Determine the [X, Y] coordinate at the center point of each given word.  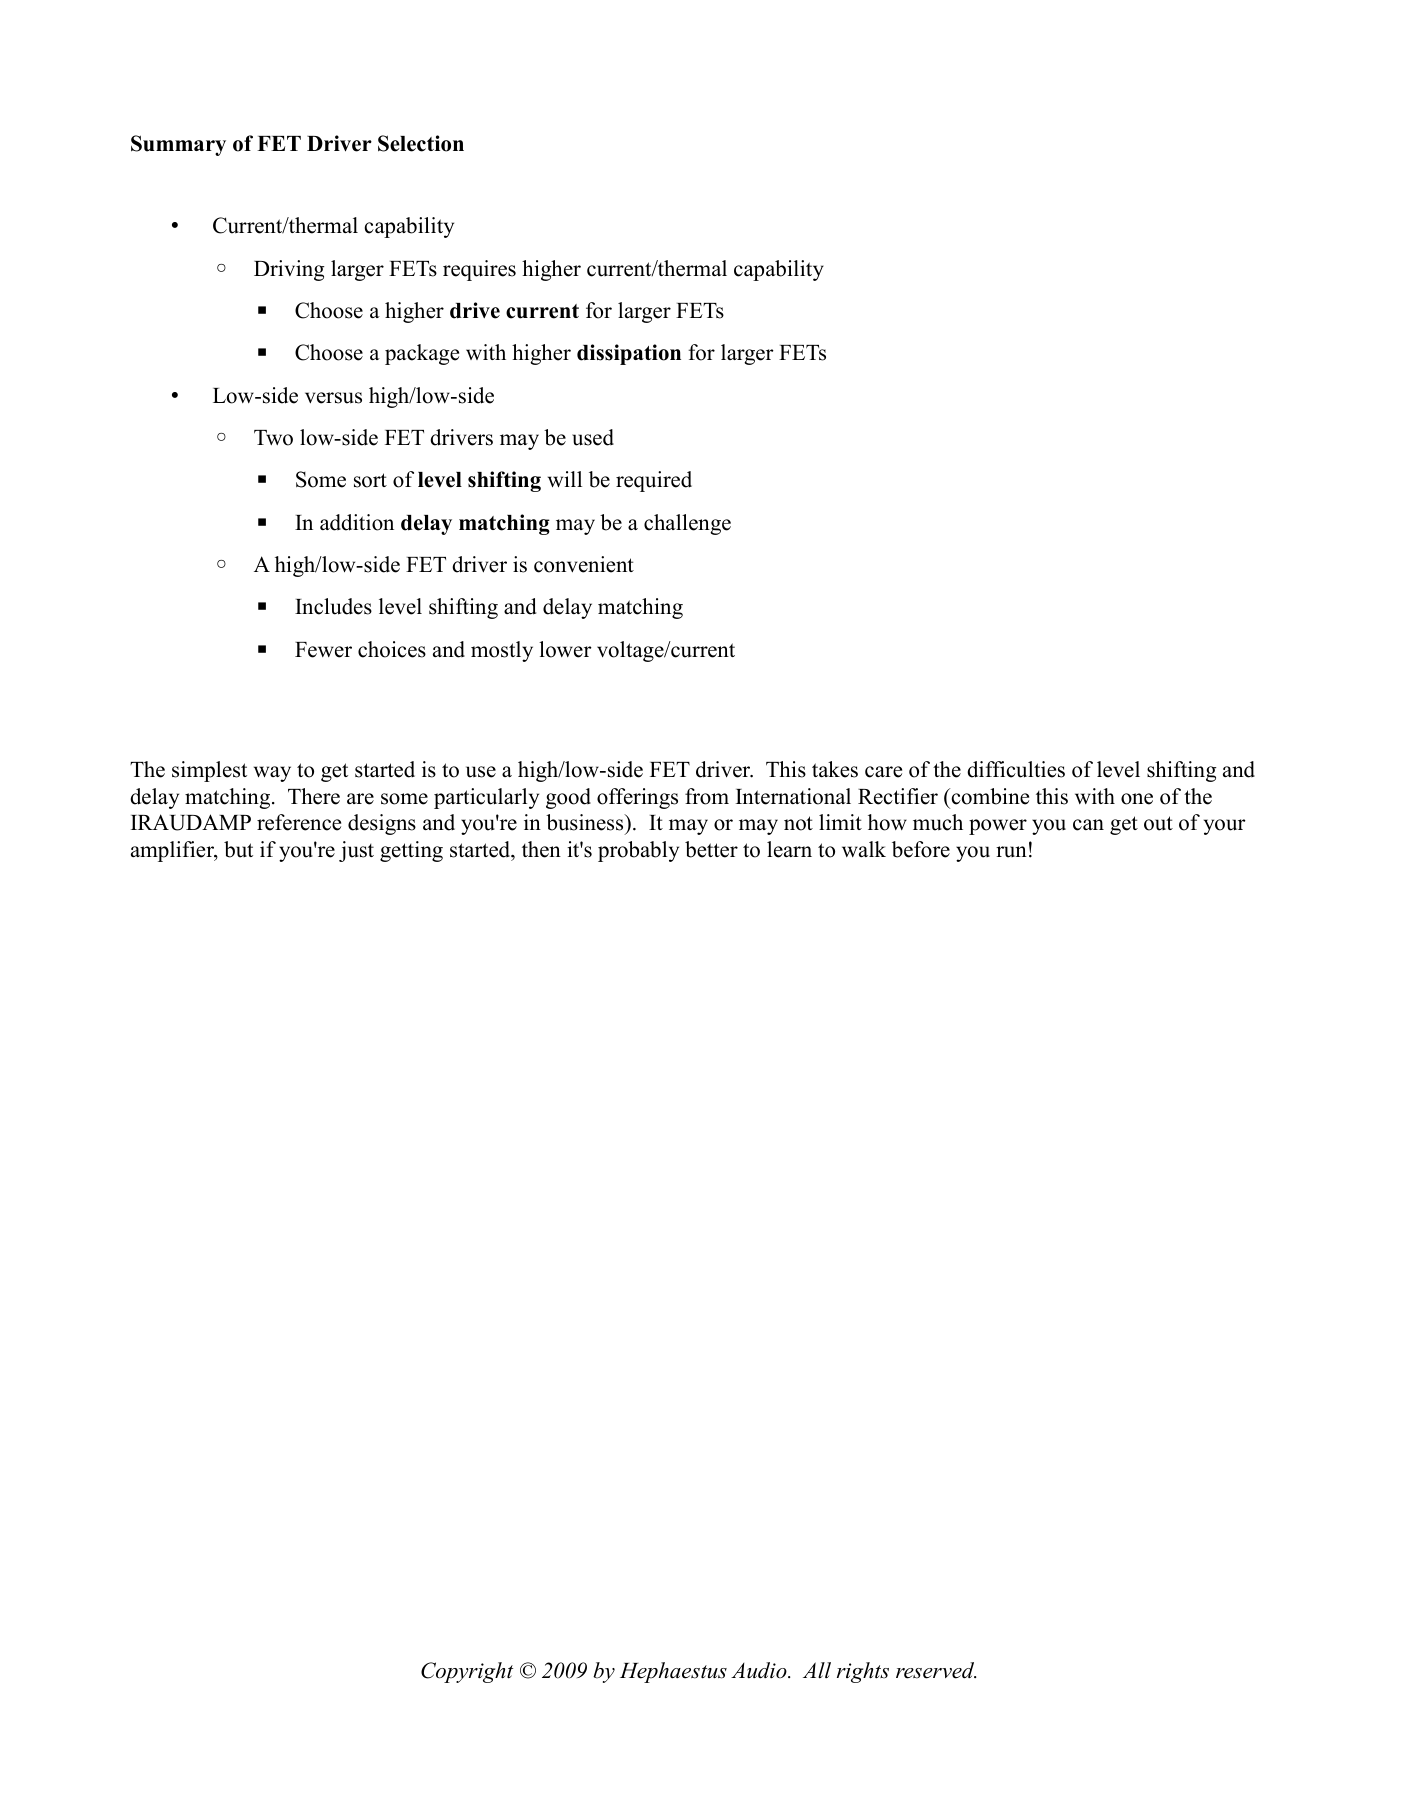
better [711, 849]
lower [565, 649]
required [654, 481]
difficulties [1016, 769]
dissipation [629, 354]
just [356, 851]
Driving [289, 270]
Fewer [323, 650]
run [1011, 852]
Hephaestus [673, 1672]
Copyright [467, 1672]
